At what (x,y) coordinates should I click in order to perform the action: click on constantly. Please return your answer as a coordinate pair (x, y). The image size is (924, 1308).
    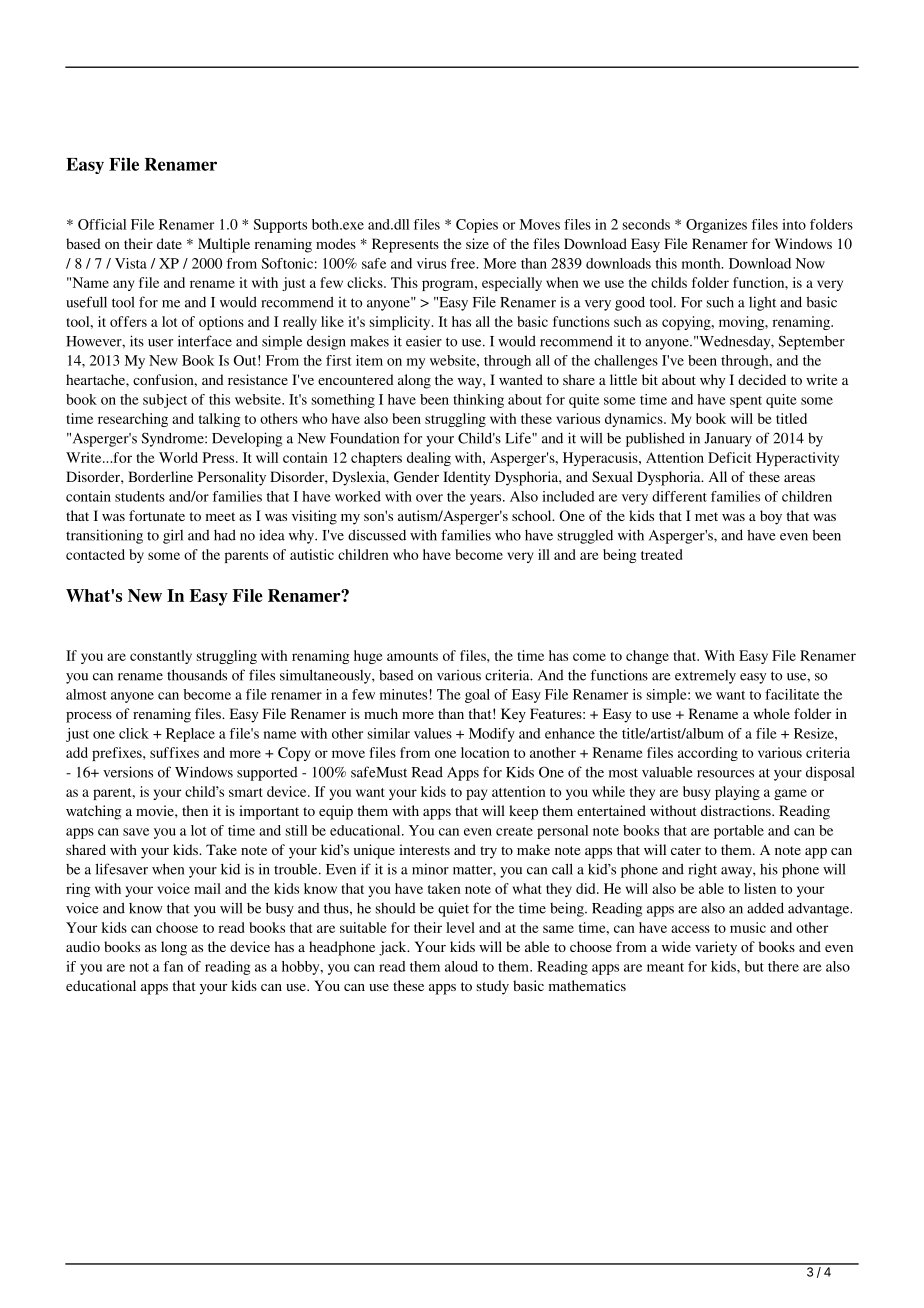
    Looking at the image, I should click on (161, 657).
